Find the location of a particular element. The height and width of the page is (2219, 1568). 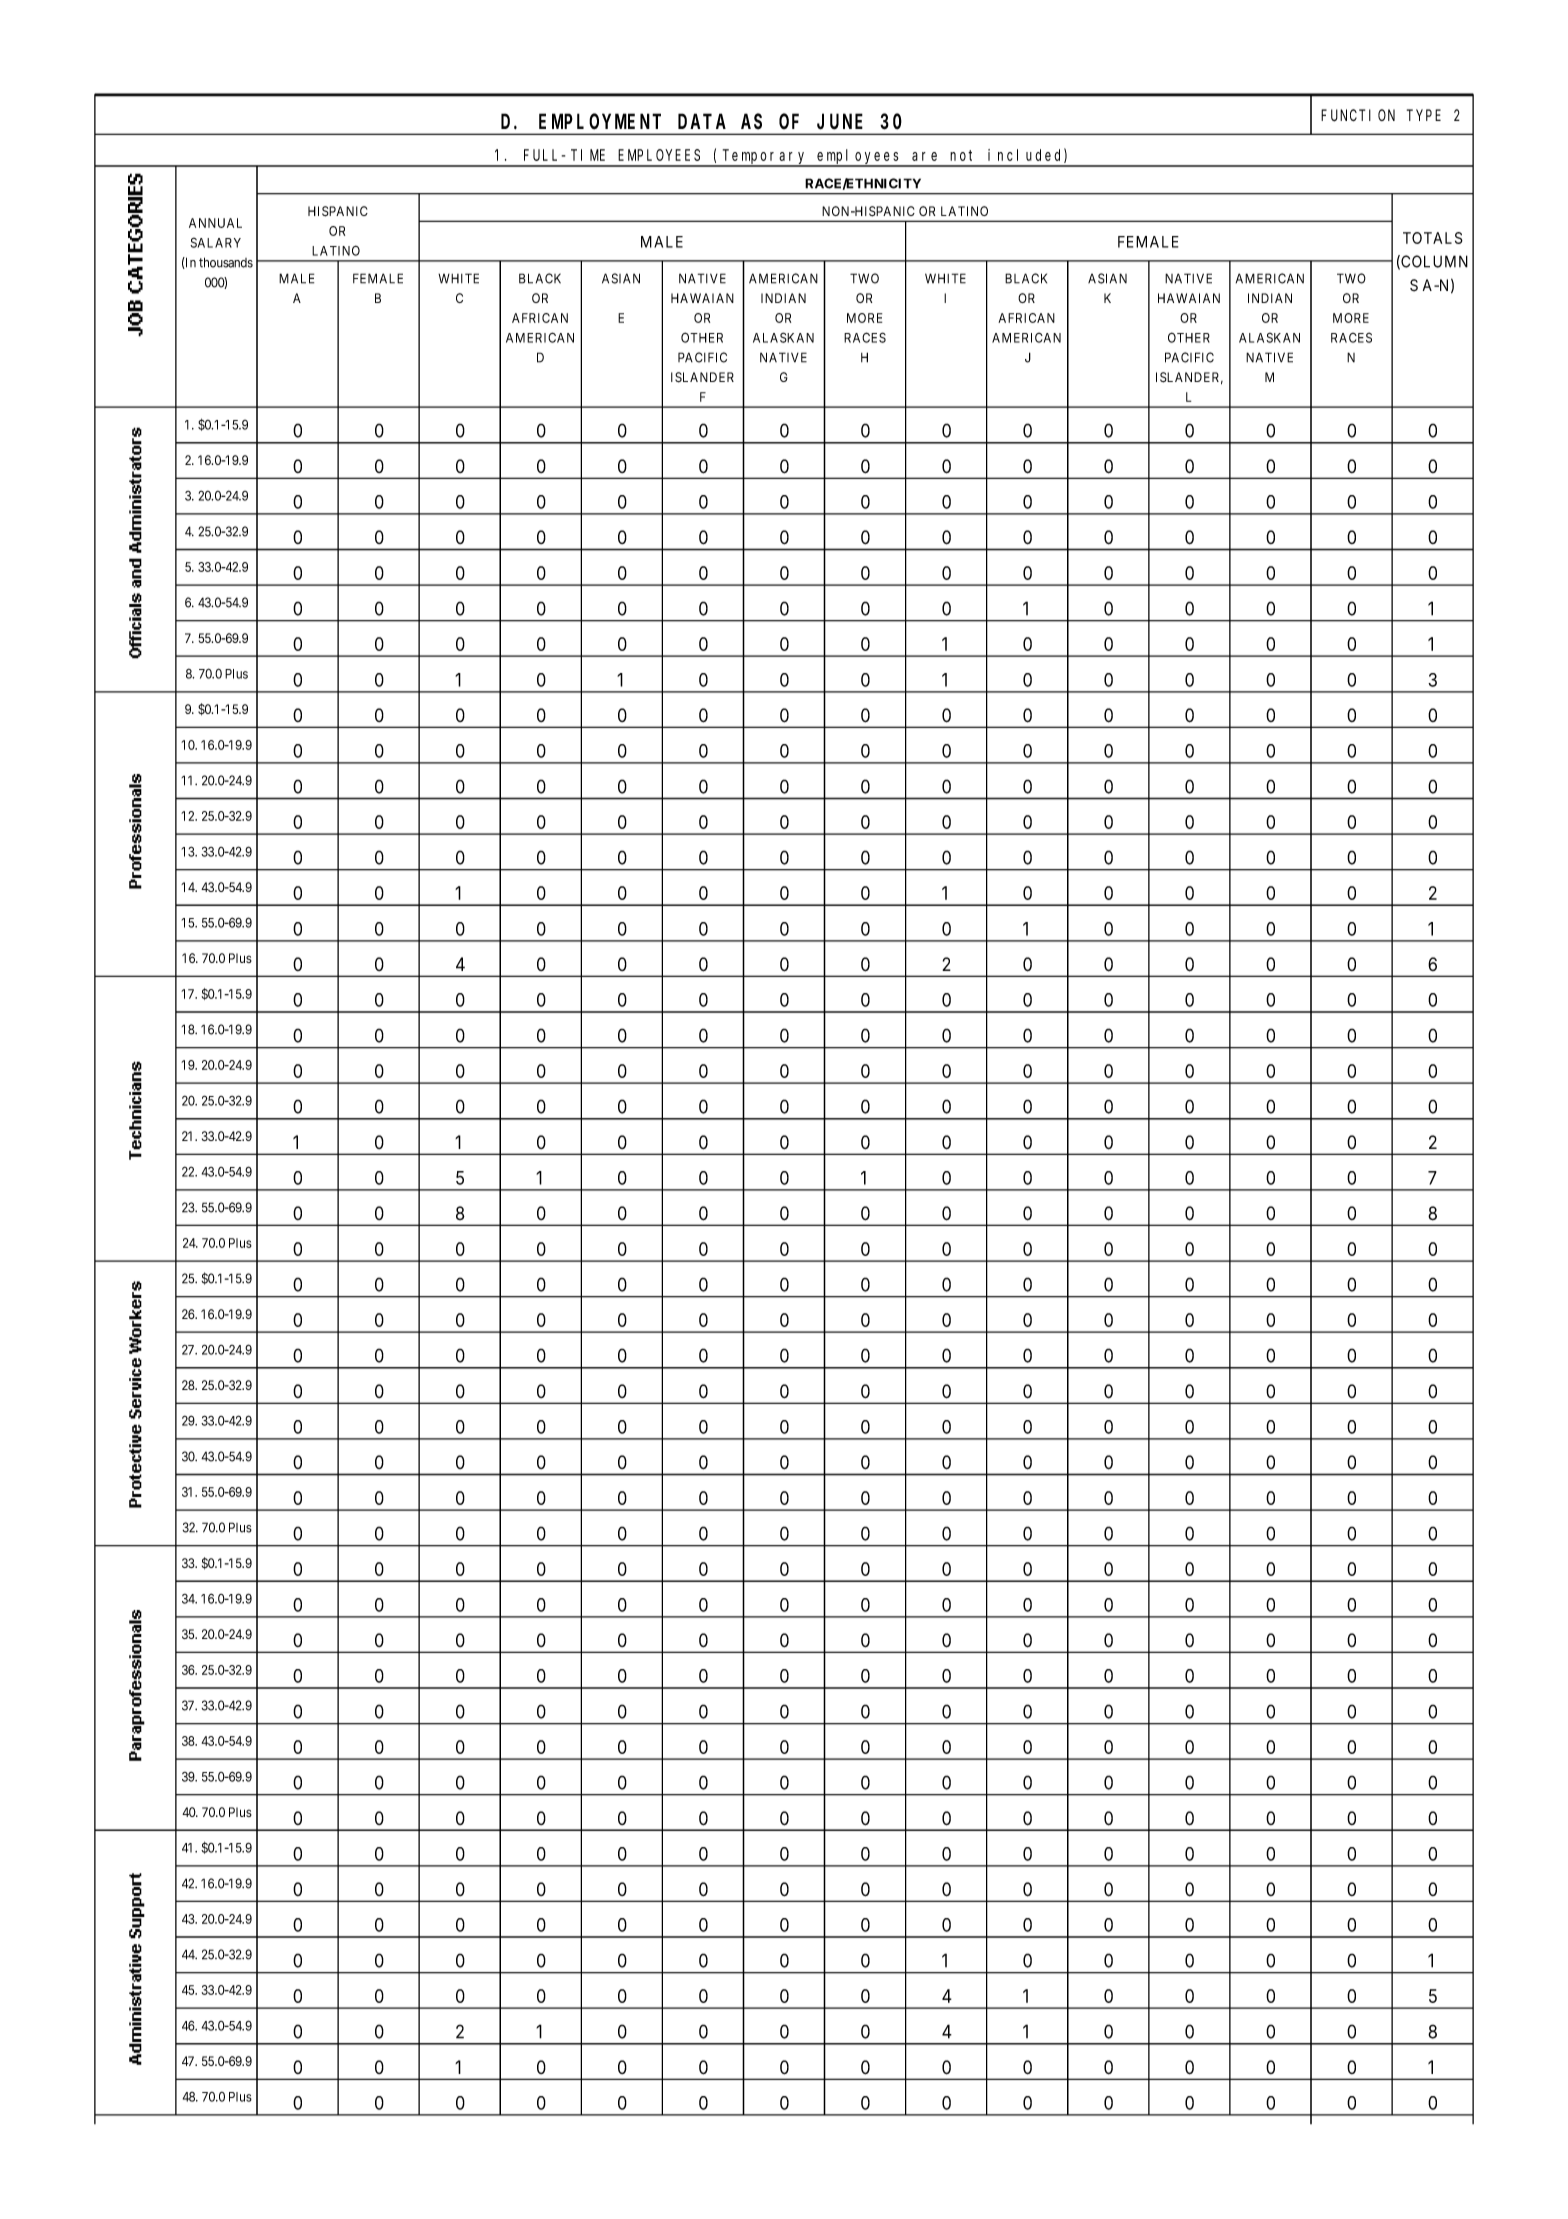

FUNCTION is located at coordinates (1358, 116).
